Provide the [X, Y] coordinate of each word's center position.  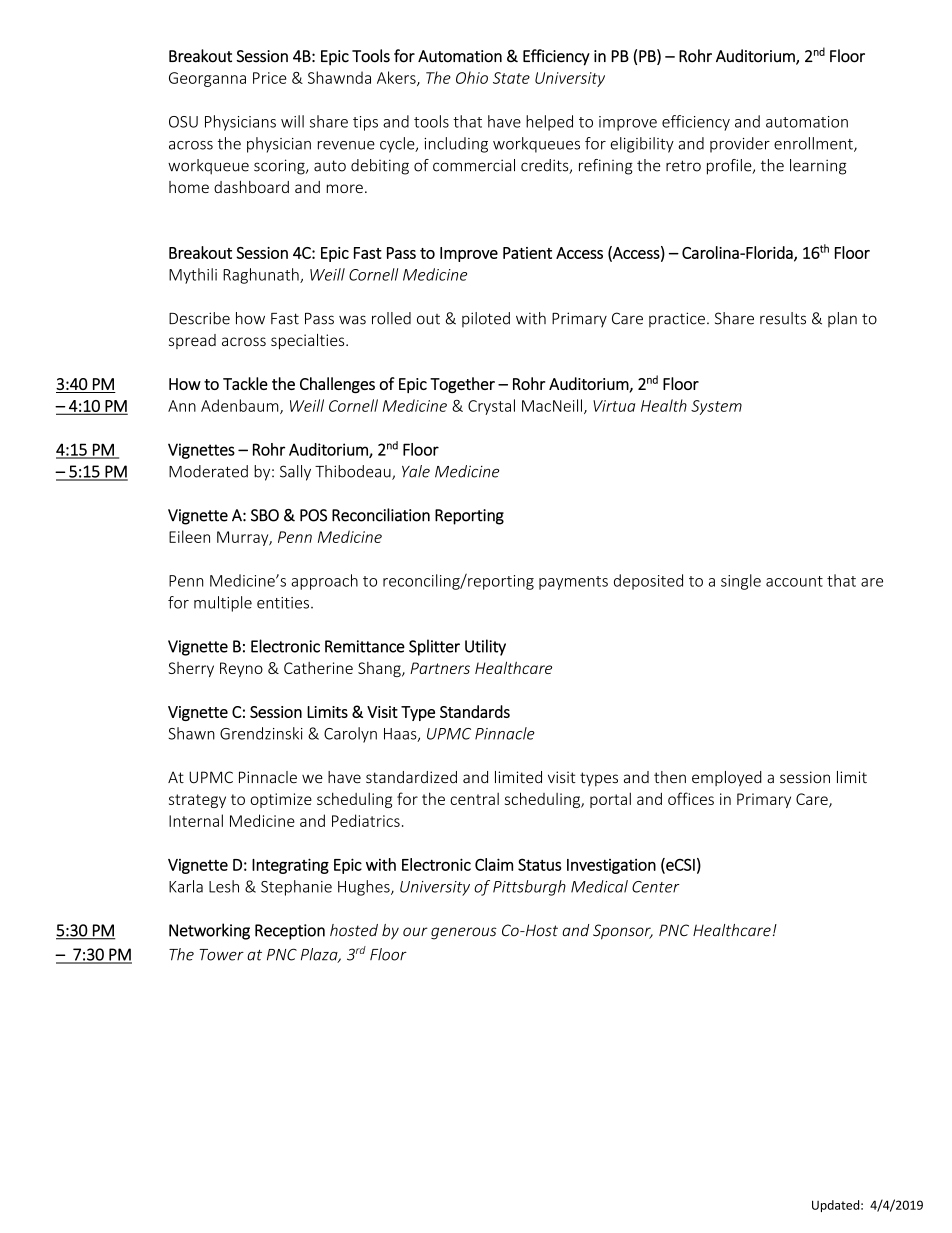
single [741, 582]
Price [270, 78]
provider [740, 145]
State [511, 78]
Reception [290, 932]
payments [573, 583]
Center [656, 887]
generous [464, 933]
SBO [265, 515]
